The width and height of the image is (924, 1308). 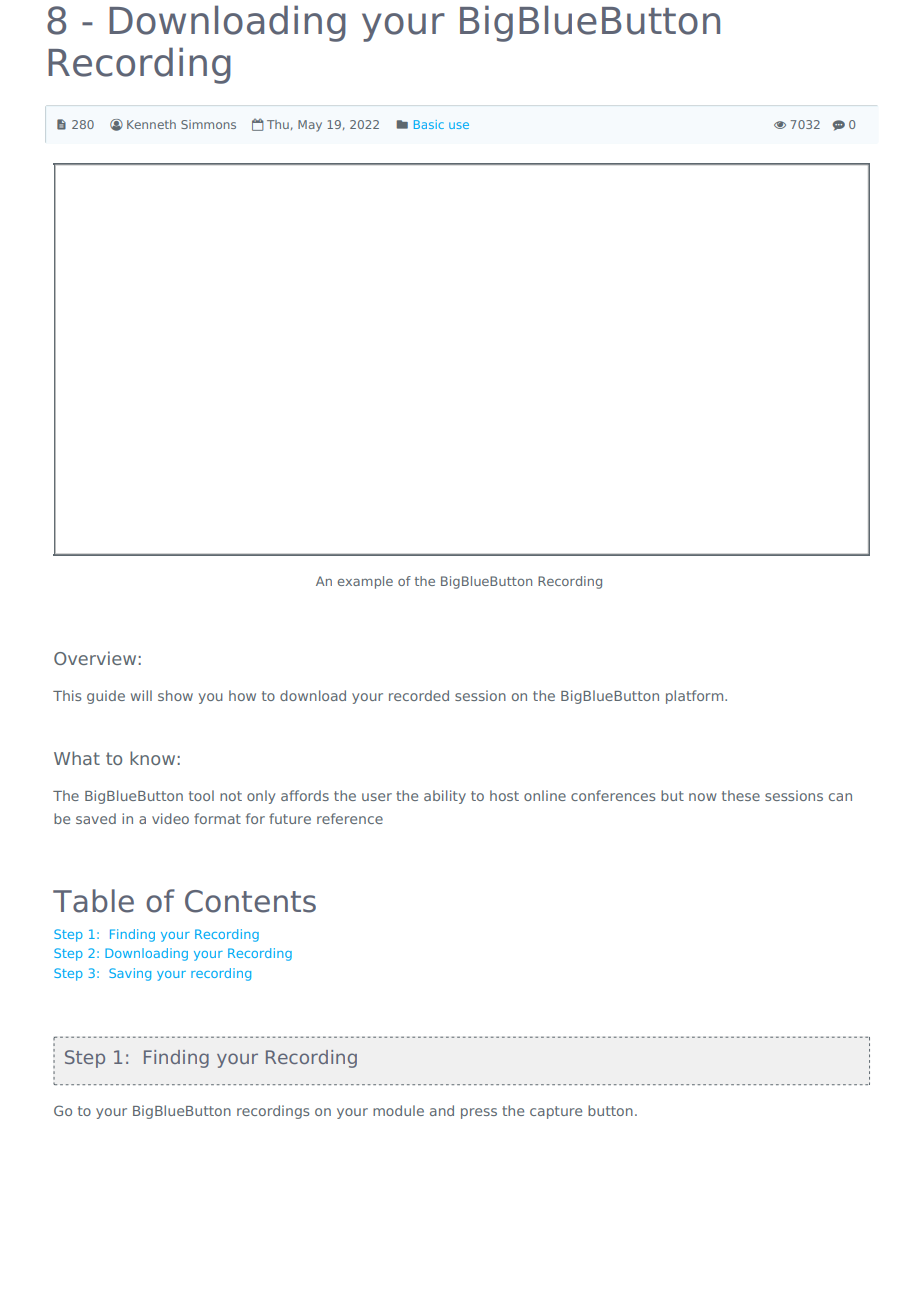 I want to click on May, so click(x=310, y=126).
